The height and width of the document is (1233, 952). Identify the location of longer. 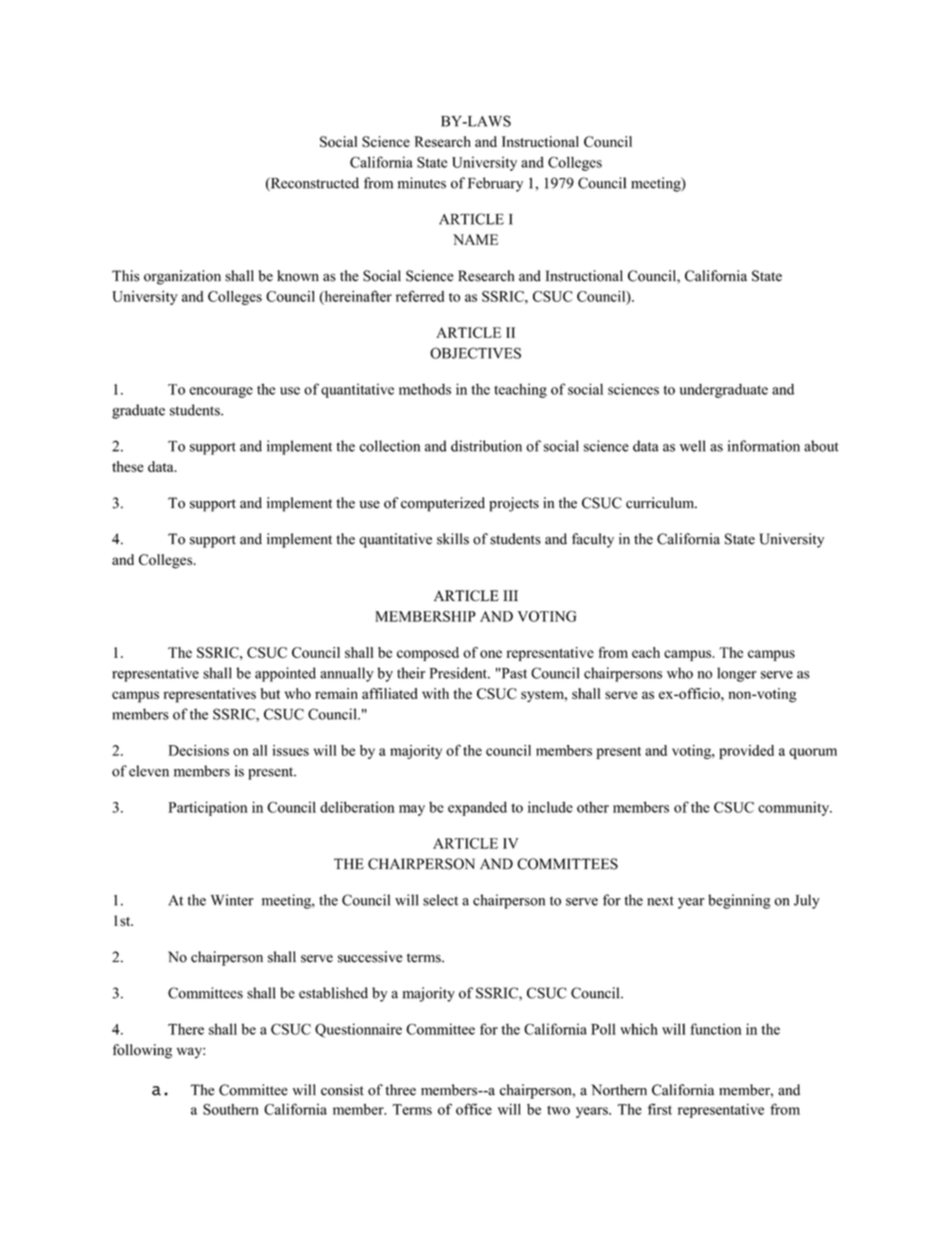
(736, 674).
